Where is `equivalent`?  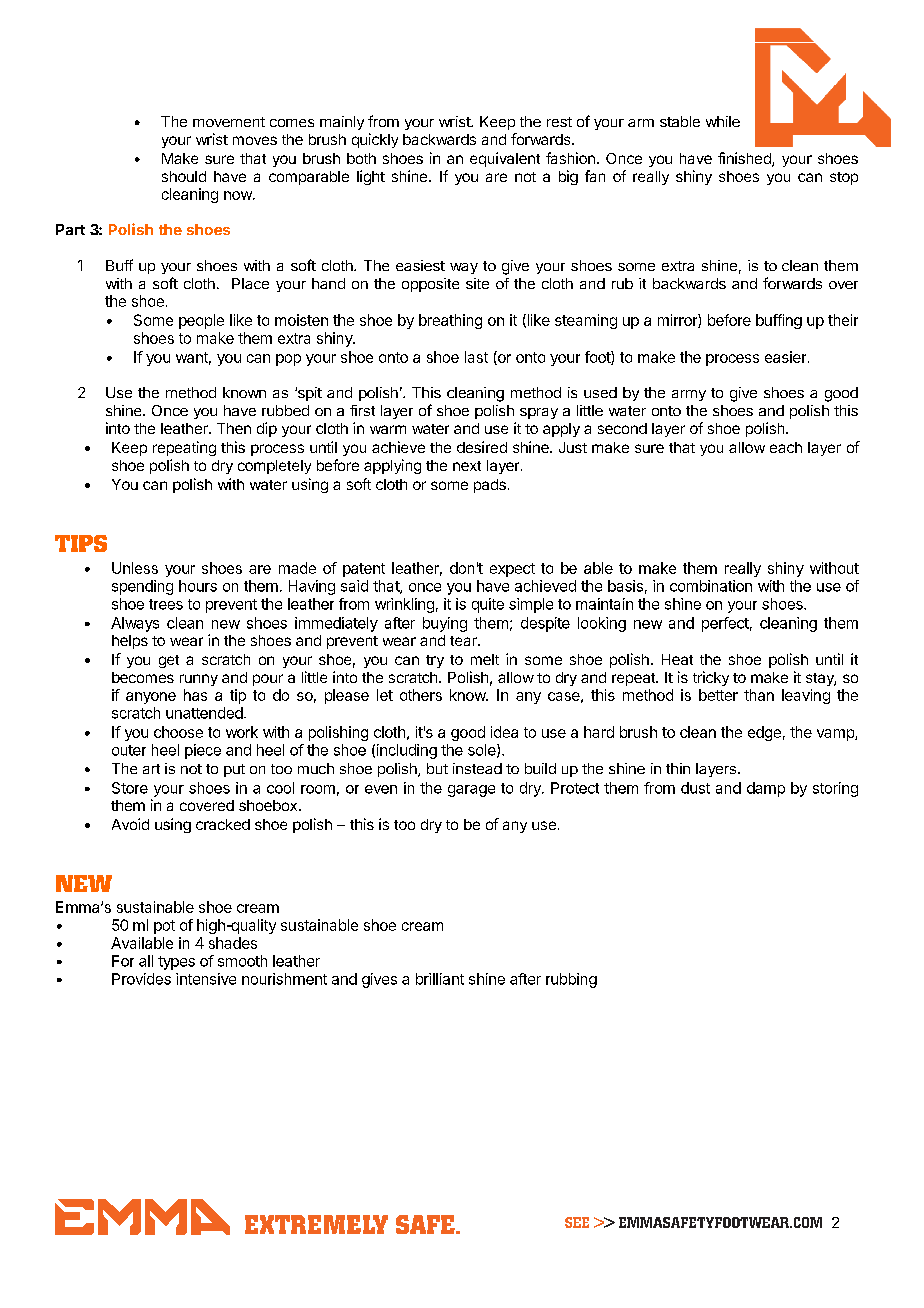
equivalent is located at coordinates (505, 159).
